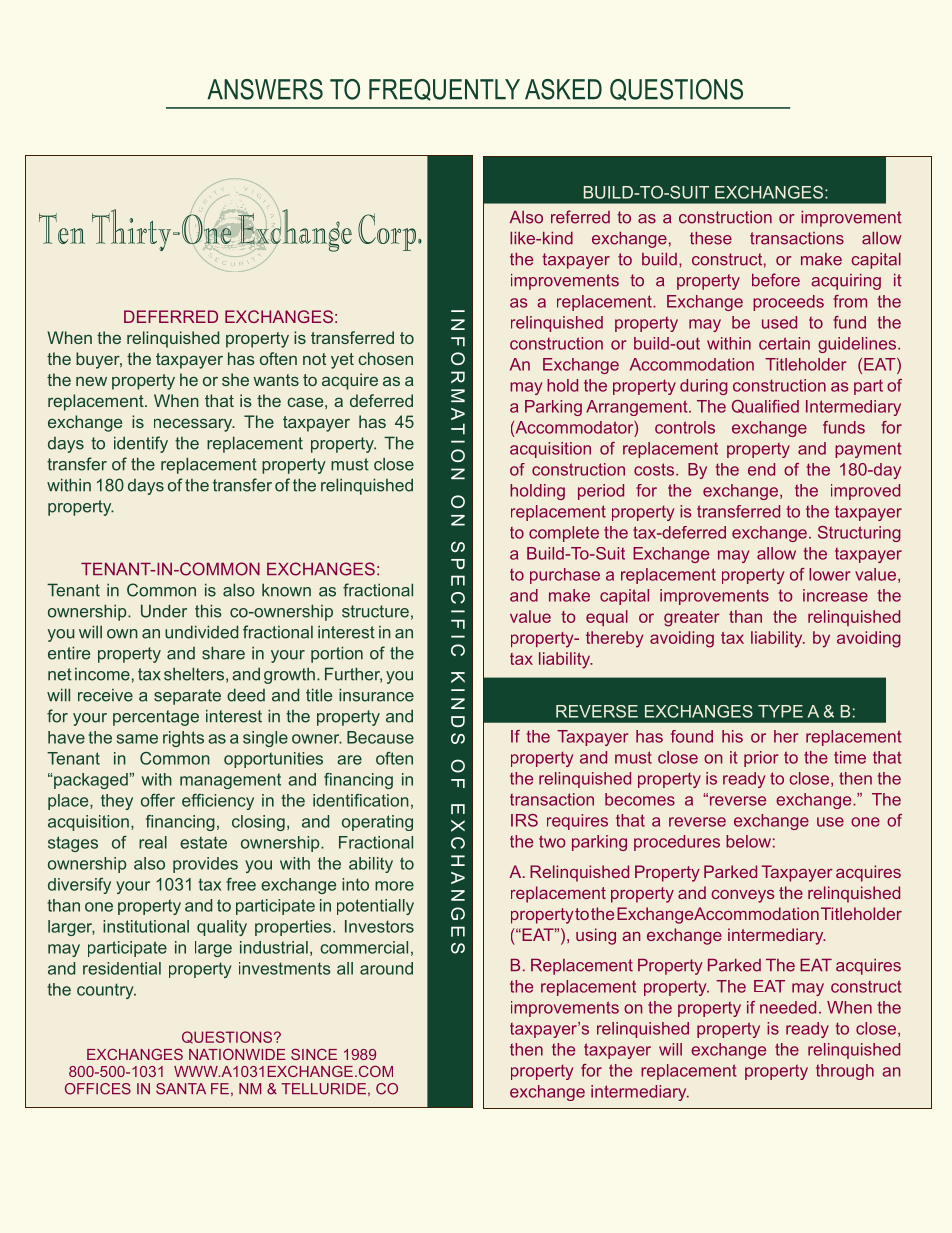  Describe the element at coordinates (711, 238) in the page. I see `these` at that location.
